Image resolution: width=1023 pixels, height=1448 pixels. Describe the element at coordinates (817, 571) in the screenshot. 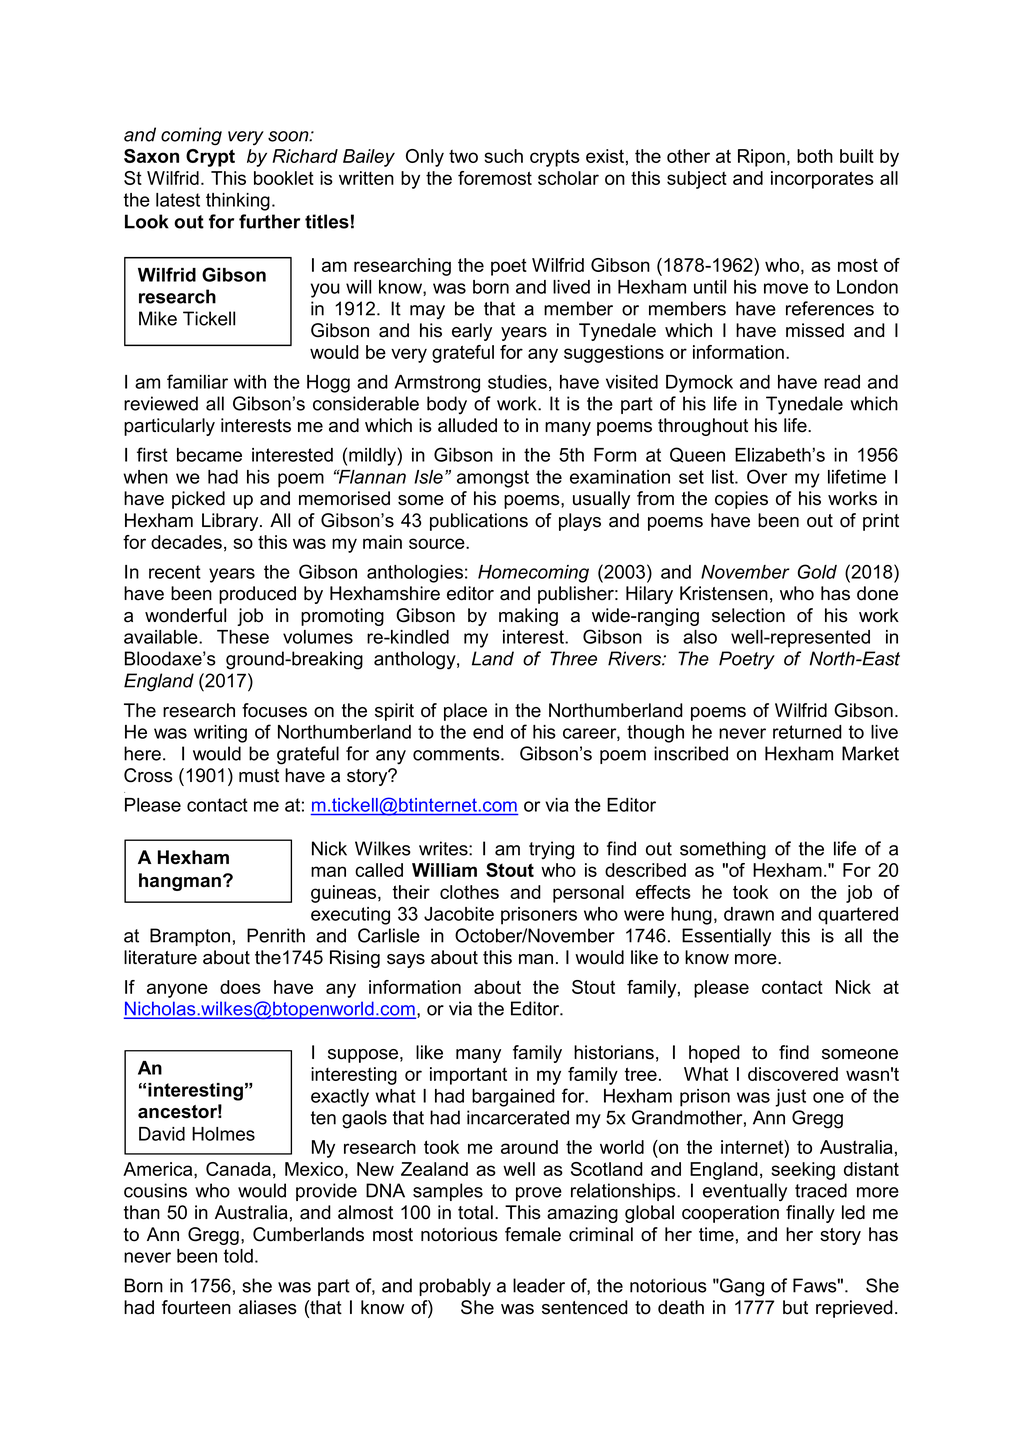

I see `Gold` at that location.
